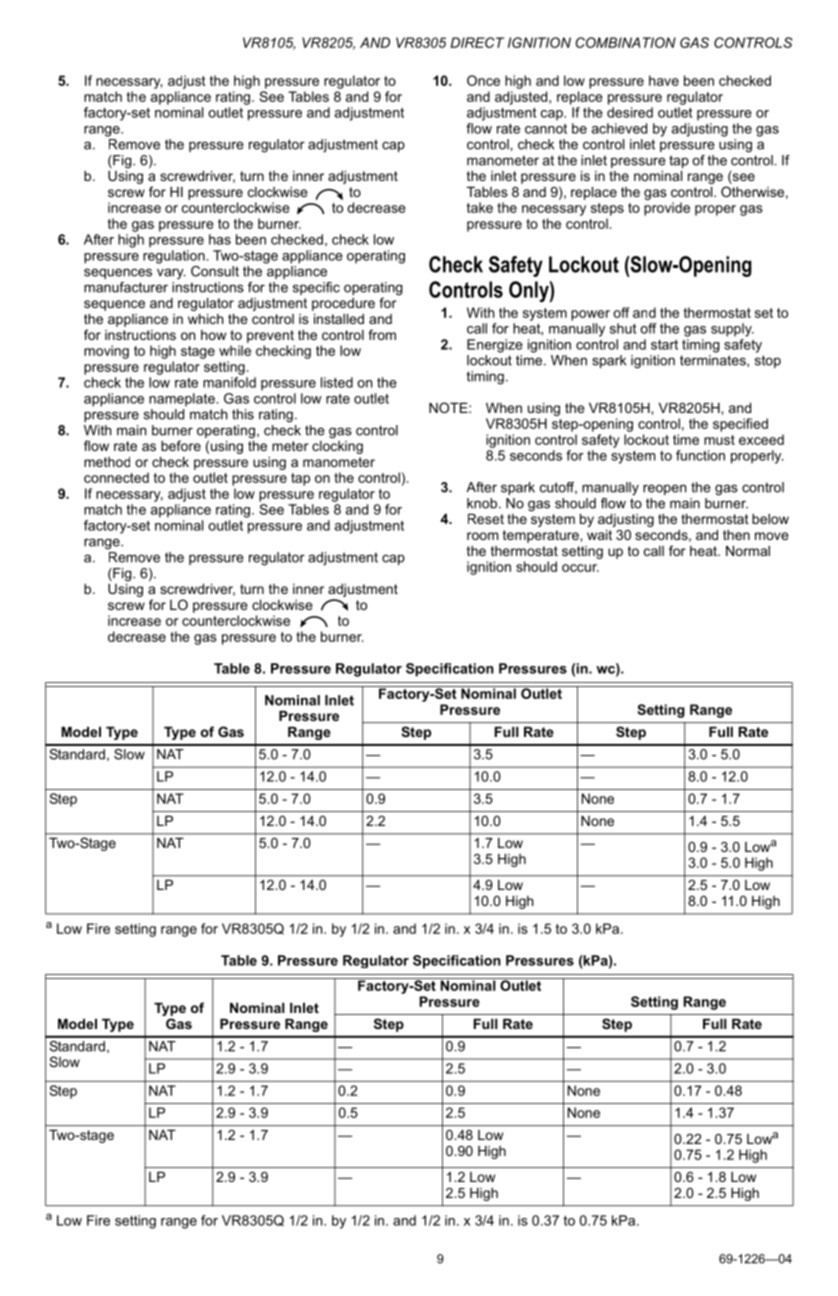  What do you see at coordinates (480, 207) in the image?
I see `take` at bounding box center [480, 207].
